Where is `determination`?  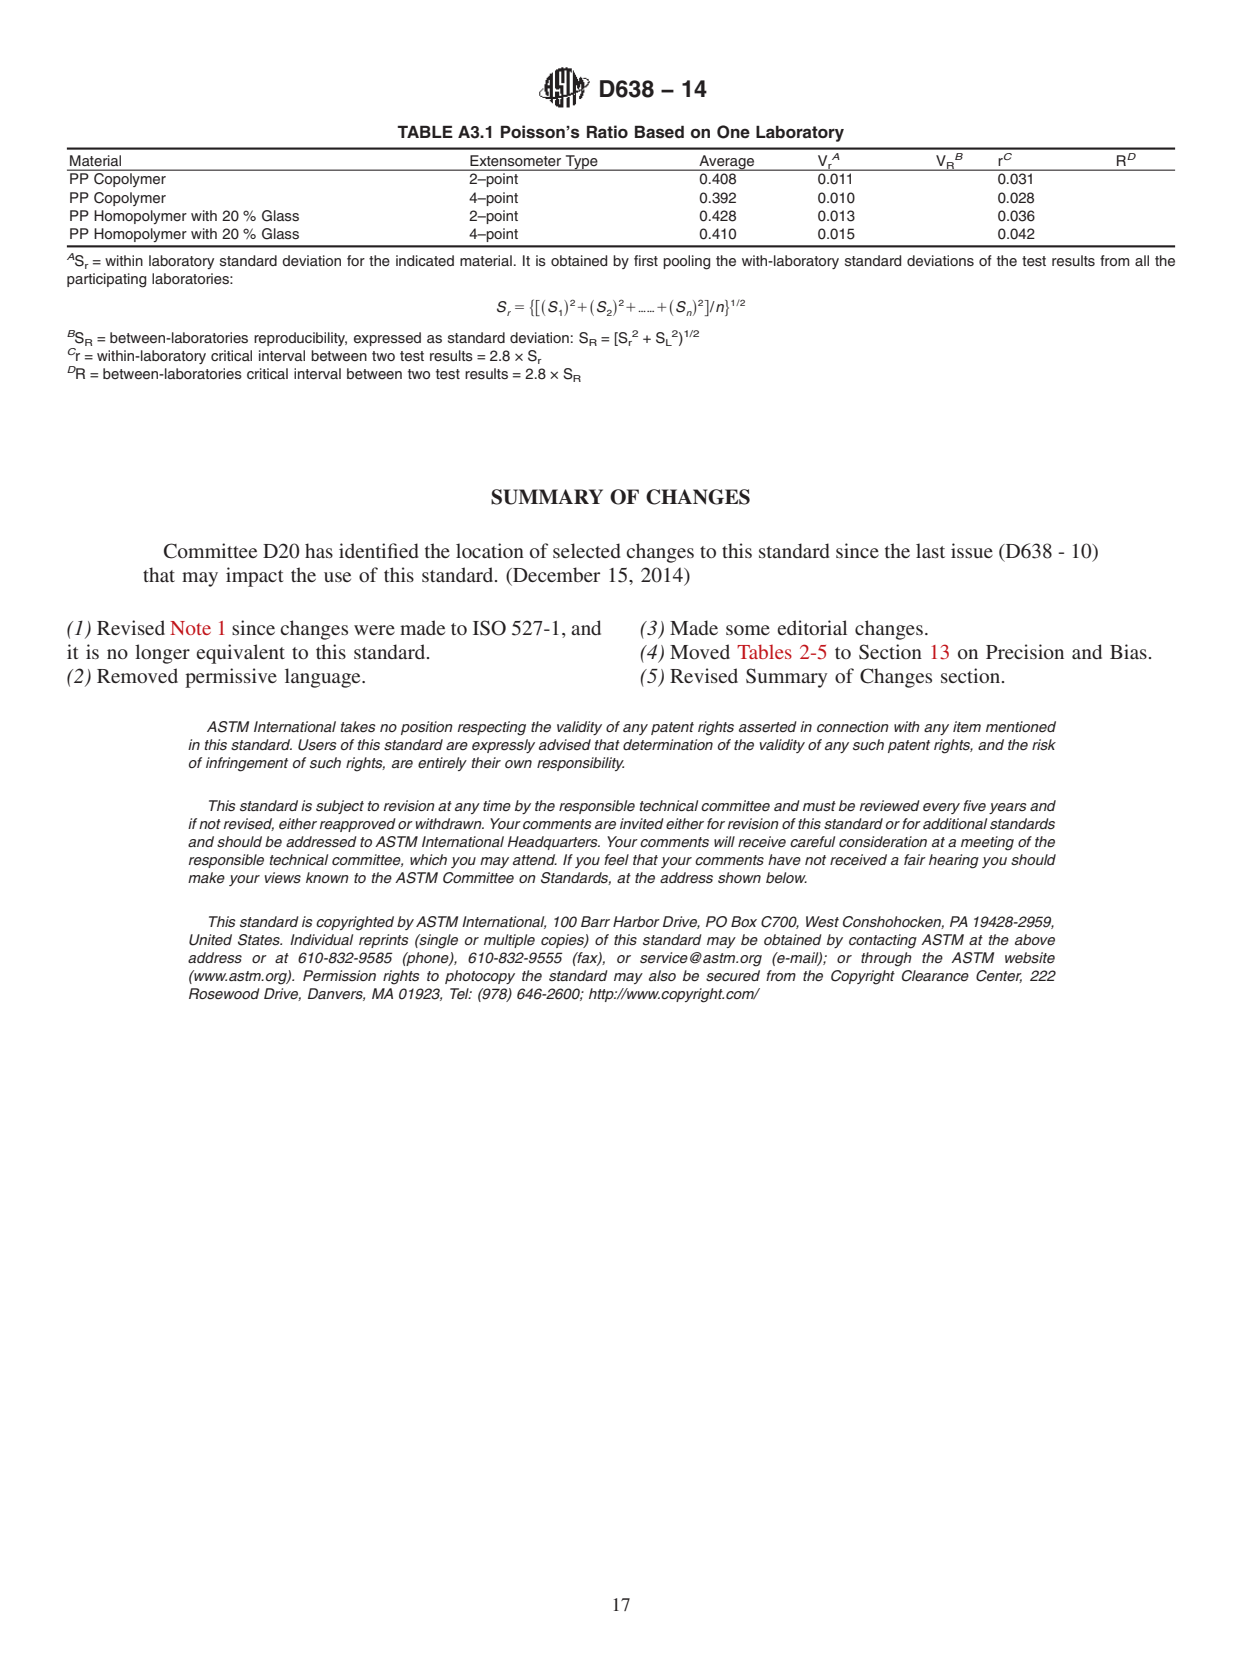
determination is located at coordinates (668, 744).
